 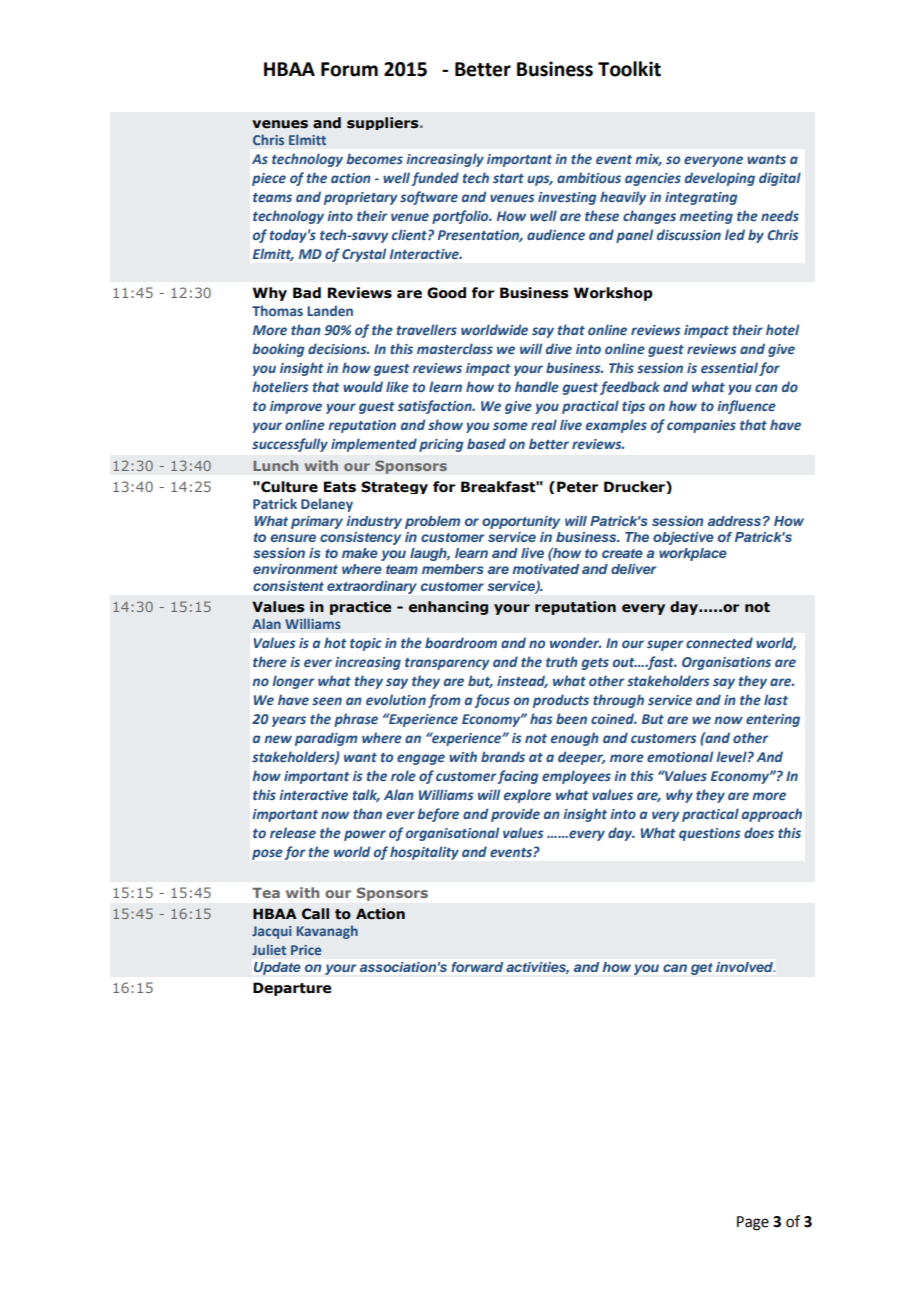 I want to click on forward, so click(x=477, y=967).
